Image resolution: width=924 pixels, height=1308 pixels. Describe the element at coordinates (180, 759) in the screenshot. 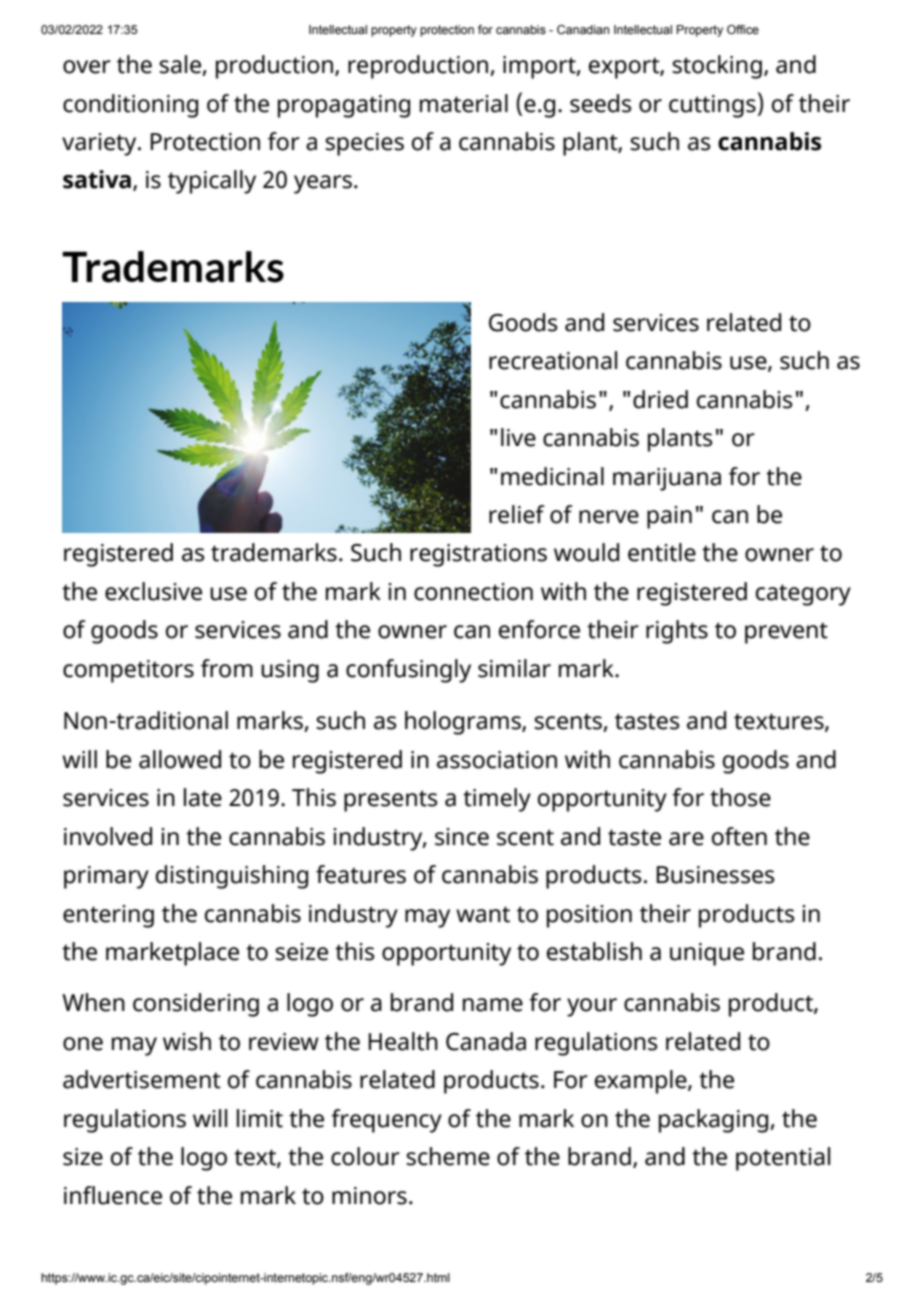

I see `allowed` at that location.
